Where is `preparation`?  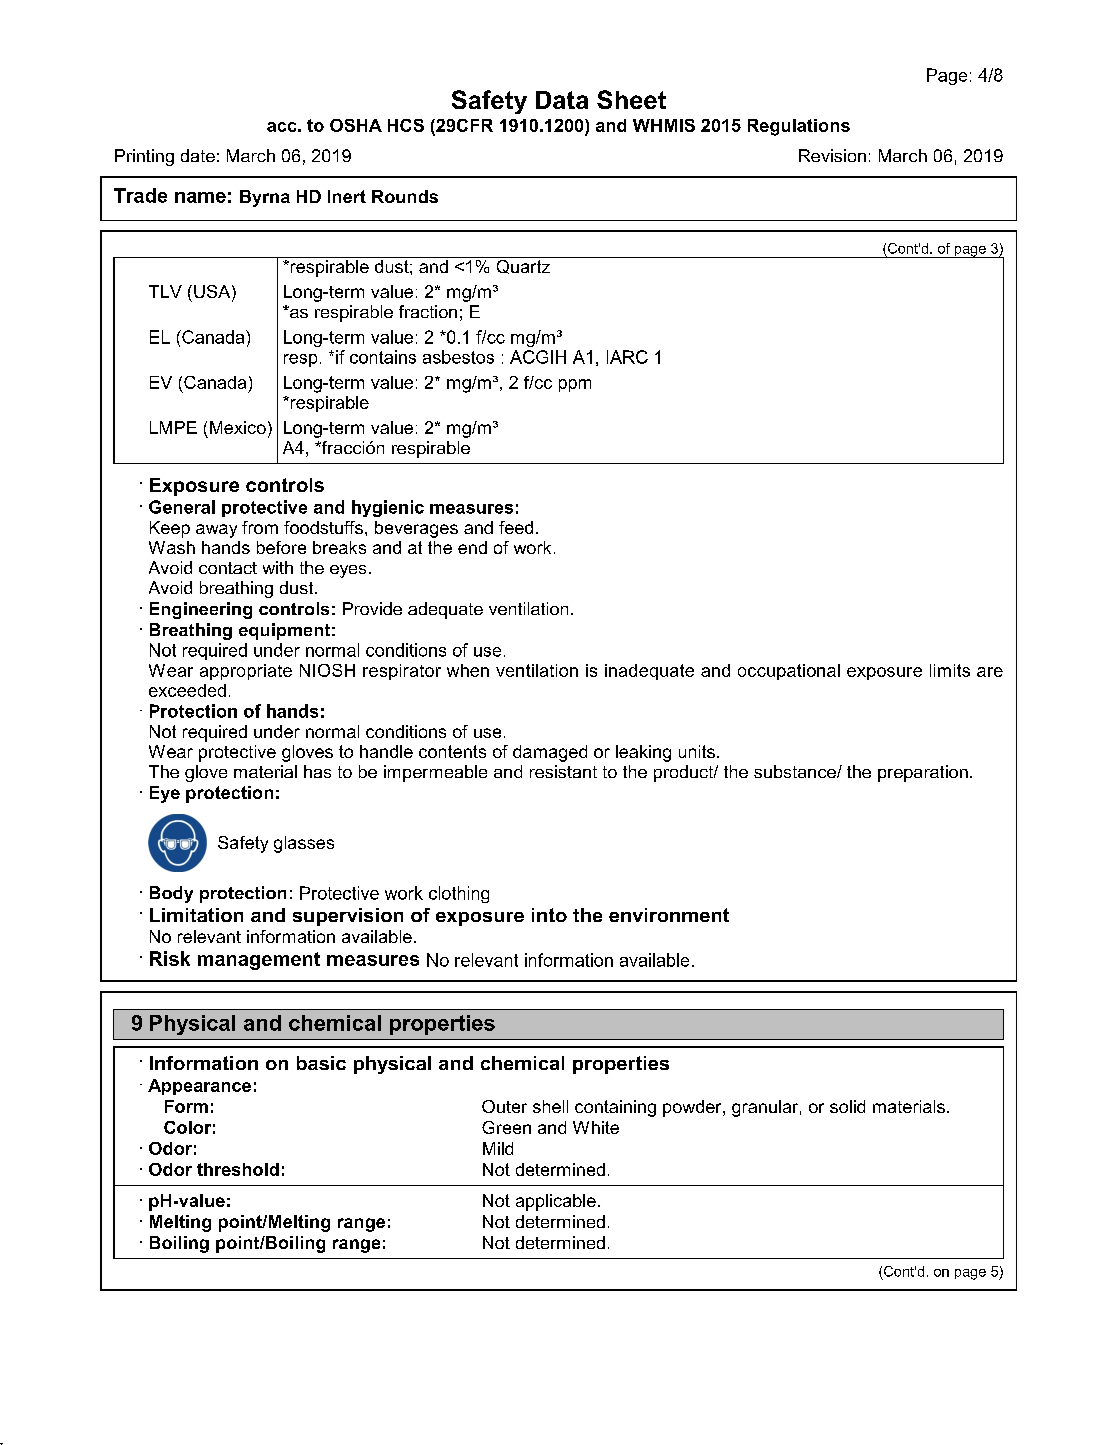
preparation is located at coordinates (923, 773).
